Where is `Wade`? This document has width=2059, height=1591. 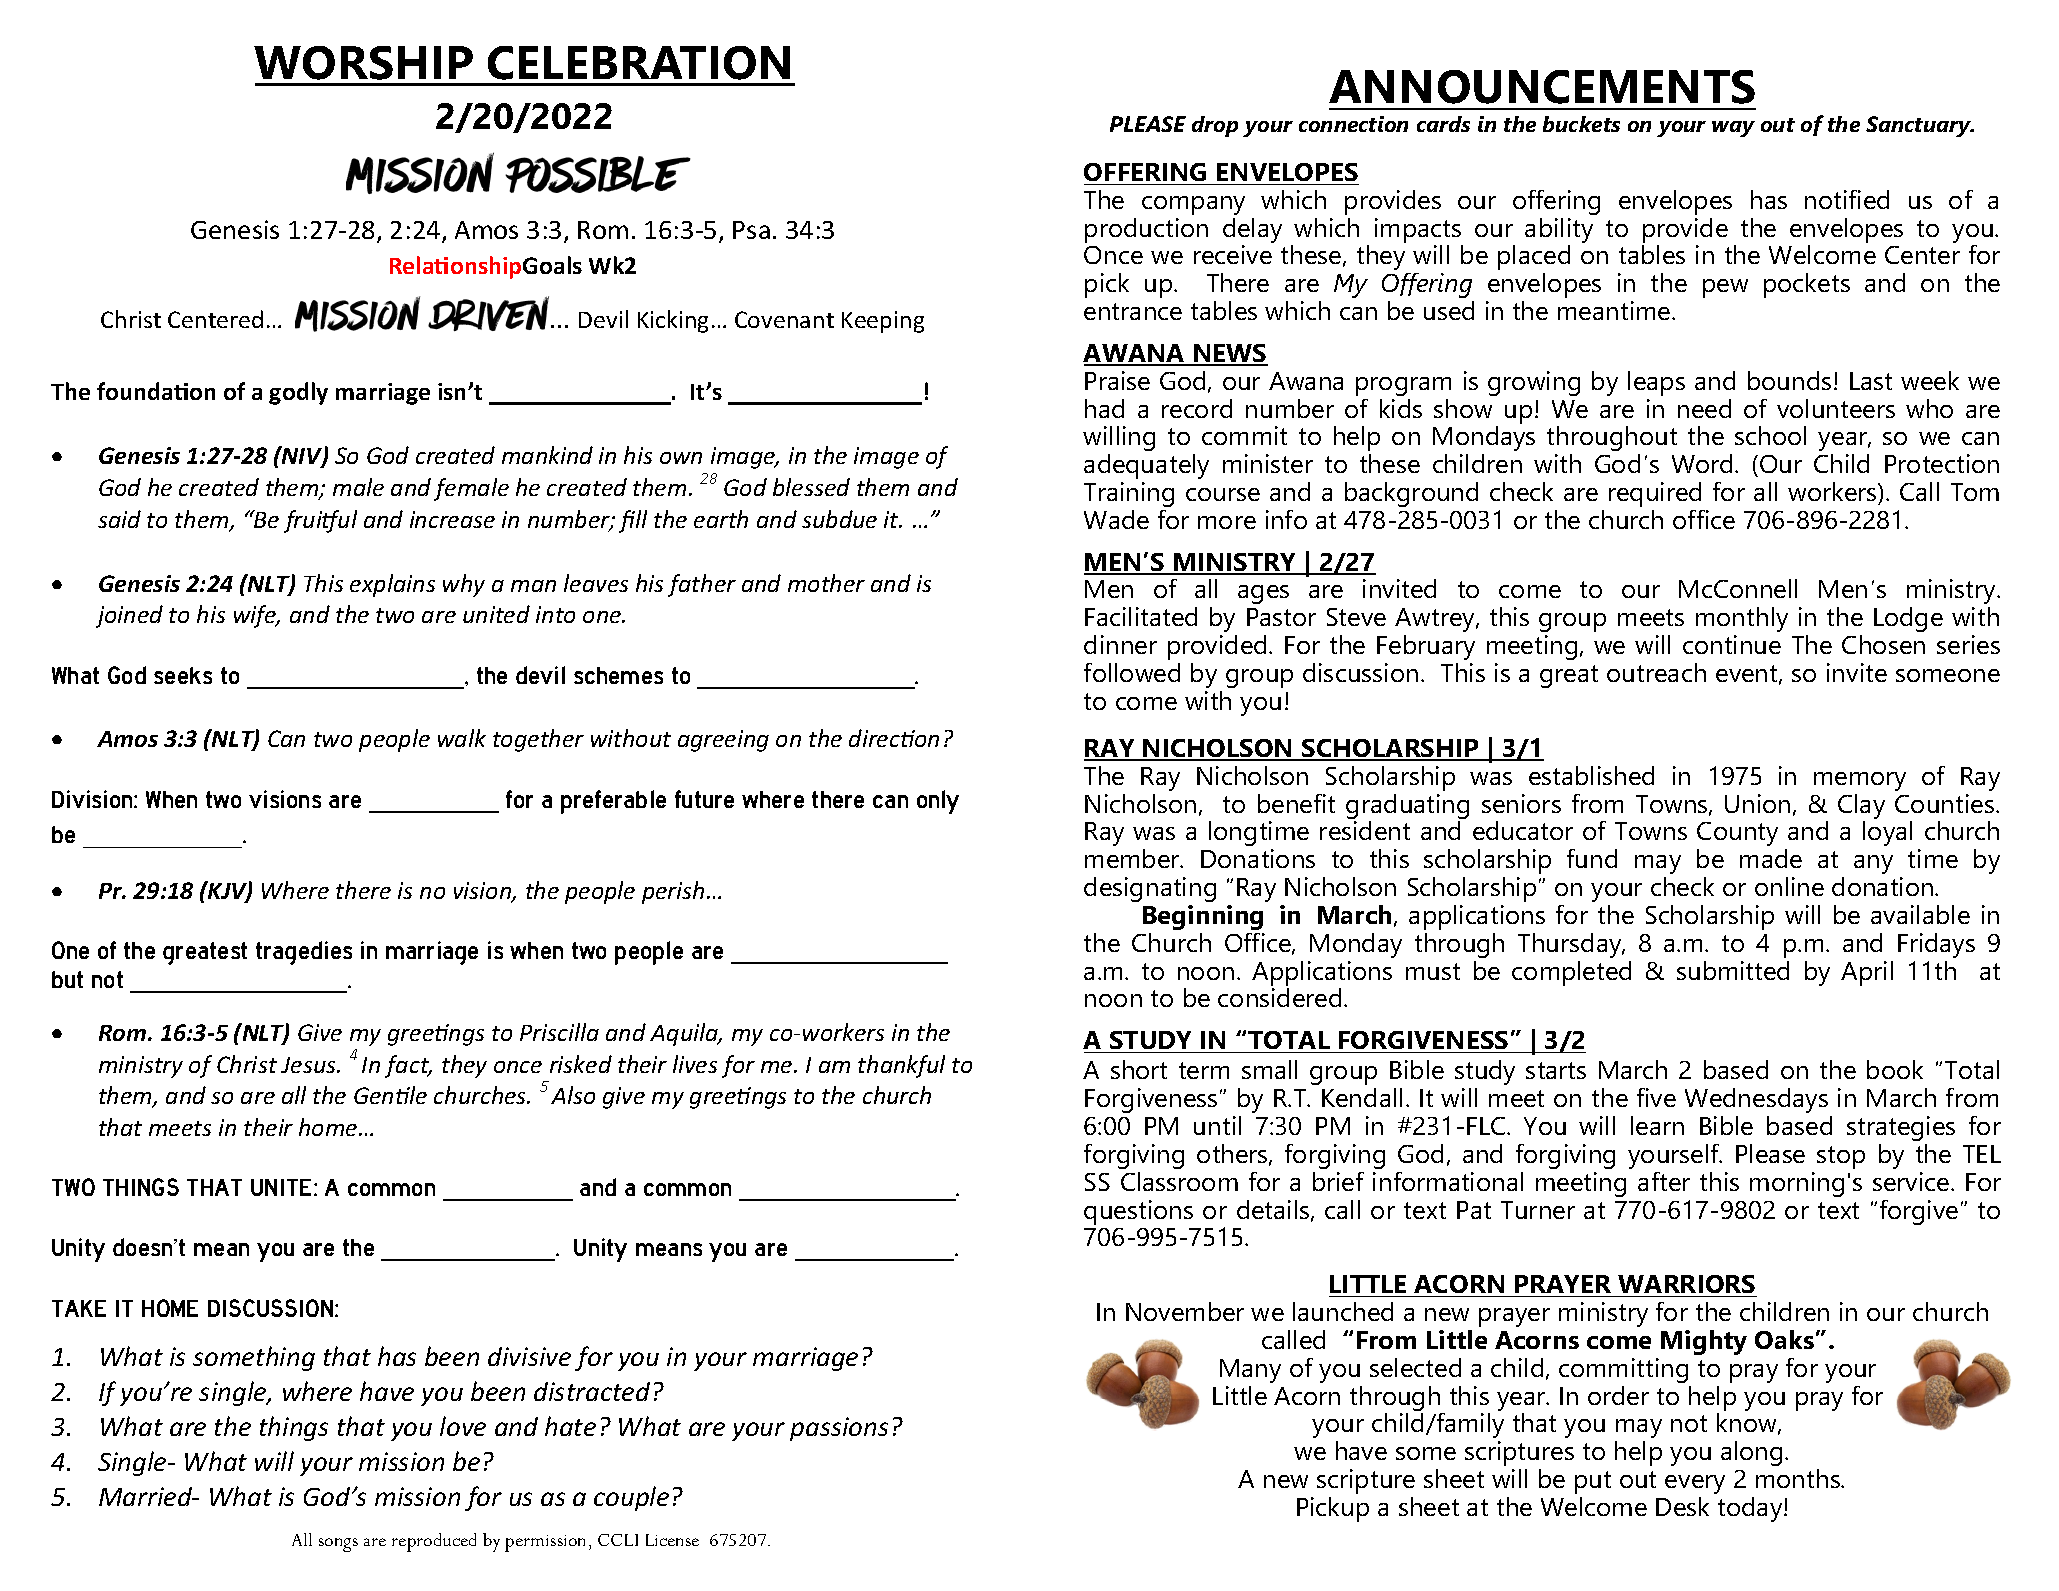 Wade is located at coordinates (1116, 519).
